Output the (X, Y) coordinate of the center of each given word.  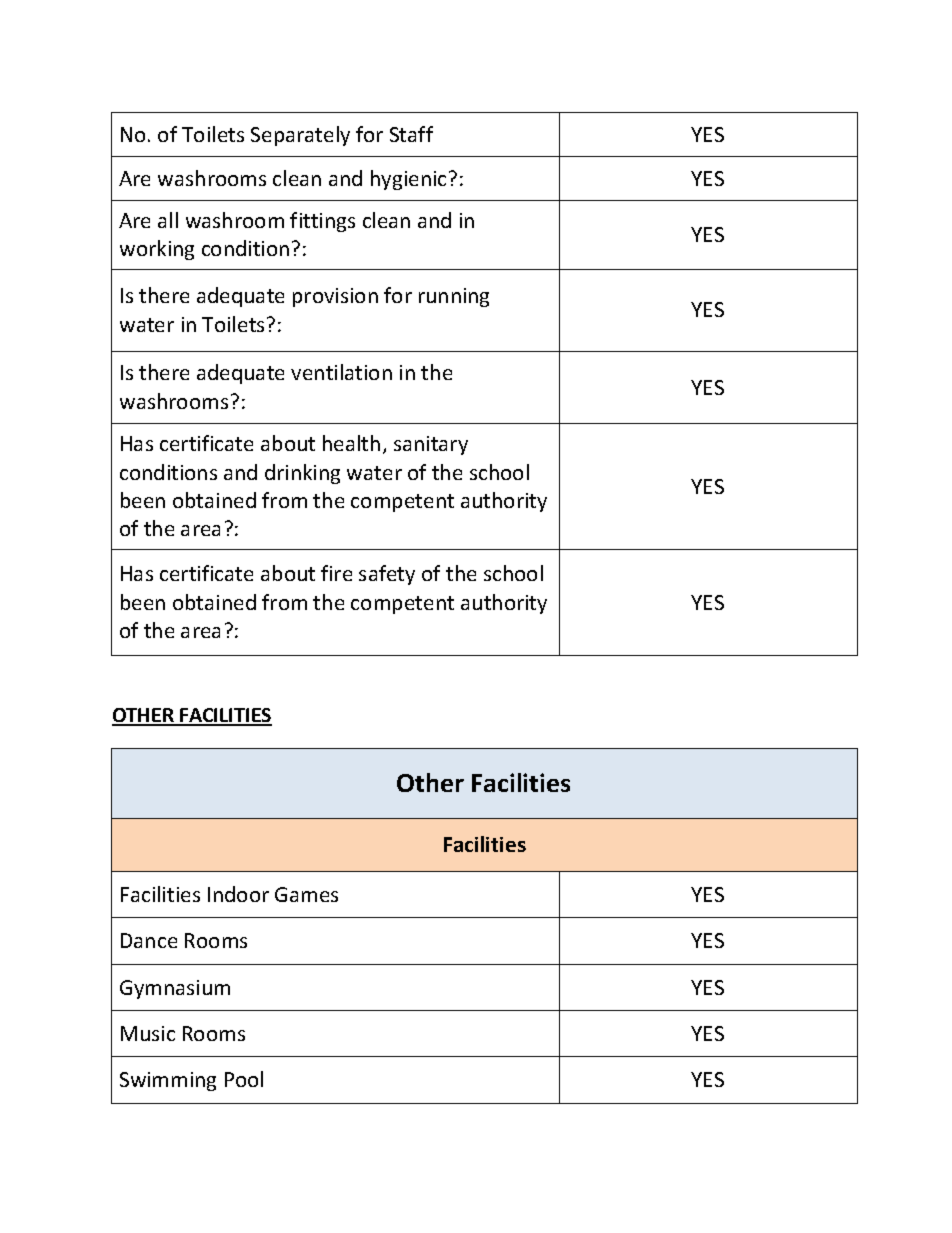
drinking (302, 474)
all (168, 220)
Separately (300, 136)
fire (336, 573)
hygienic (408, 180)
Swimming (168, 1081)
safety (387, 575)
